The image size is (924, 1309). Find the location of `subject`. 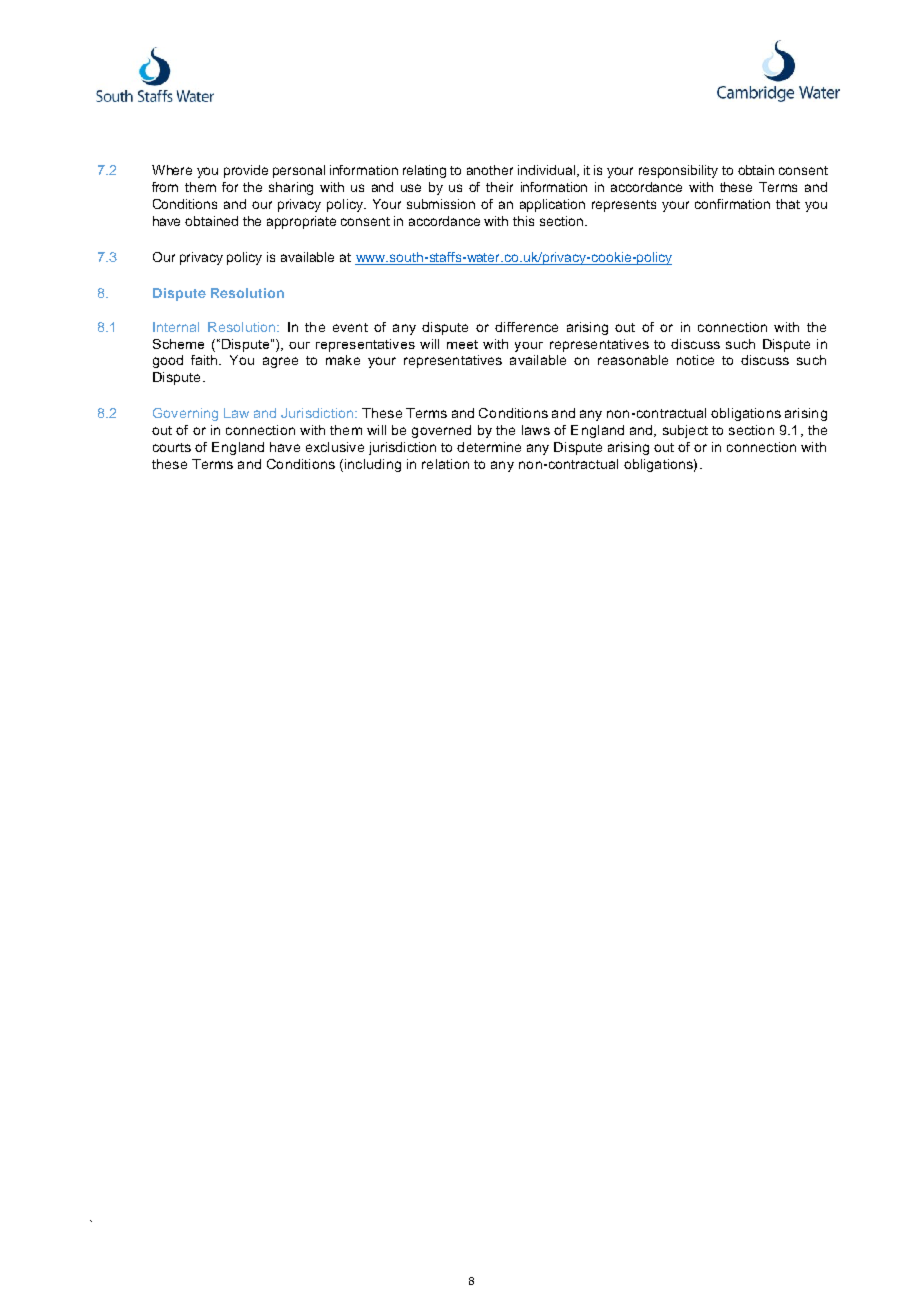

subject is located at coordinates (685, 431).
